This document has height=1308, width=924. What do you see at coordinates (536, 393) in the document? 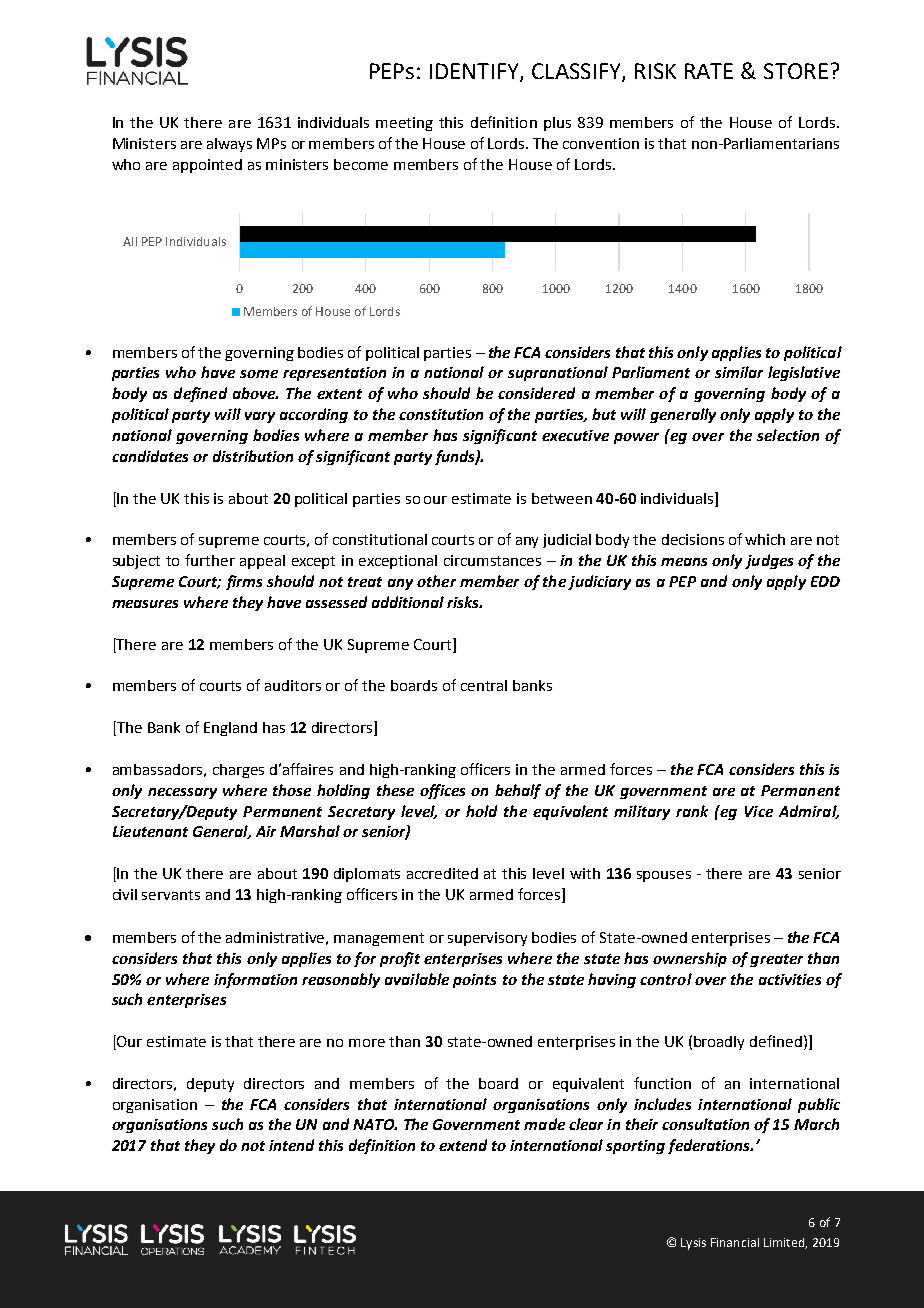
I see `considered` at bounding box center [536, 393].
